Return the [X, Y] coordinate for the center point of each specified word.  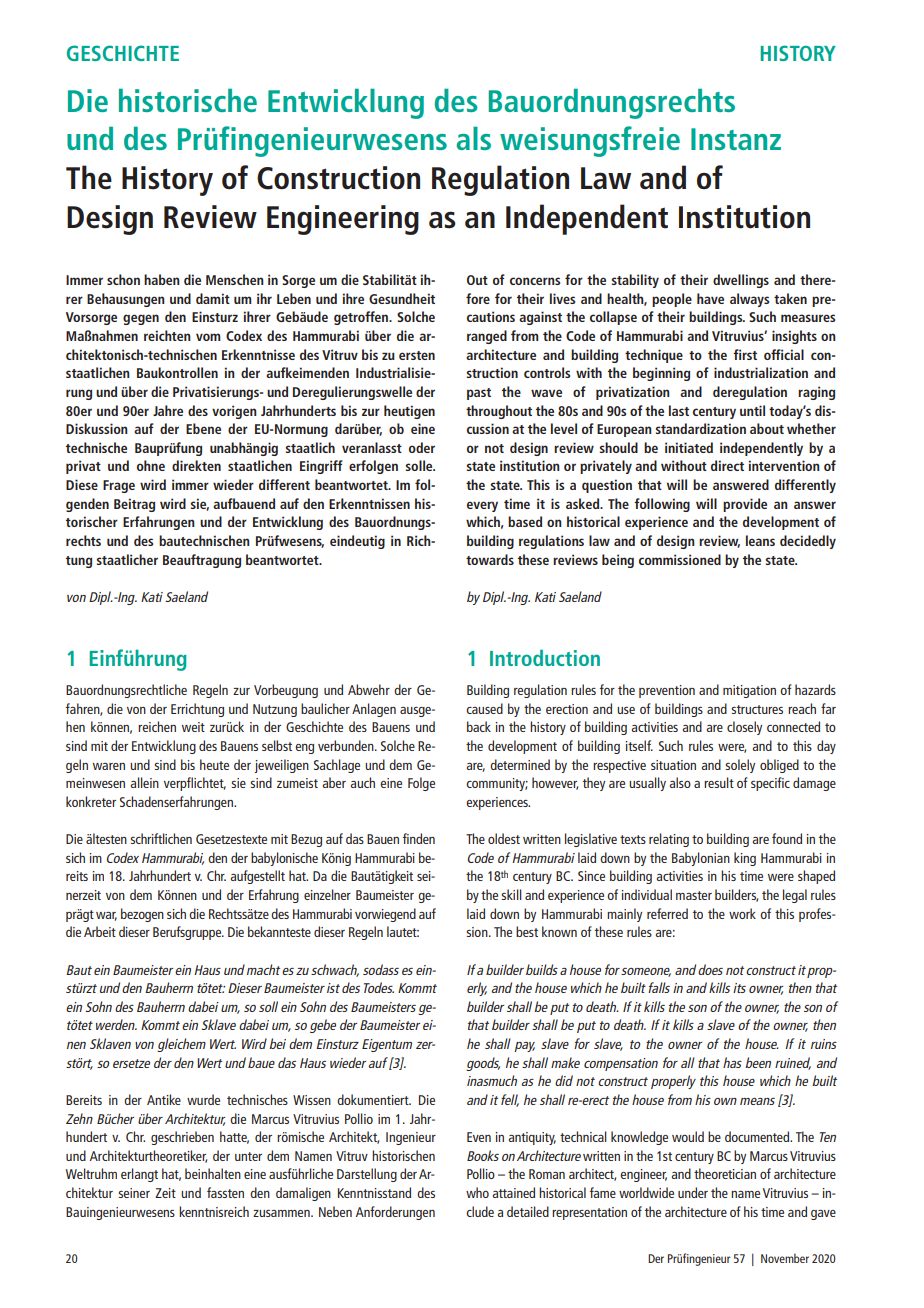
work [742, 913]
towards [490, 559]
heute [214, 764]
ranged [487, 337]
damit [213, 298]
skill [511, 894]
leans [760, 540]
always [749, 300]
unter [248, 1156]
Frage [119, 486]
